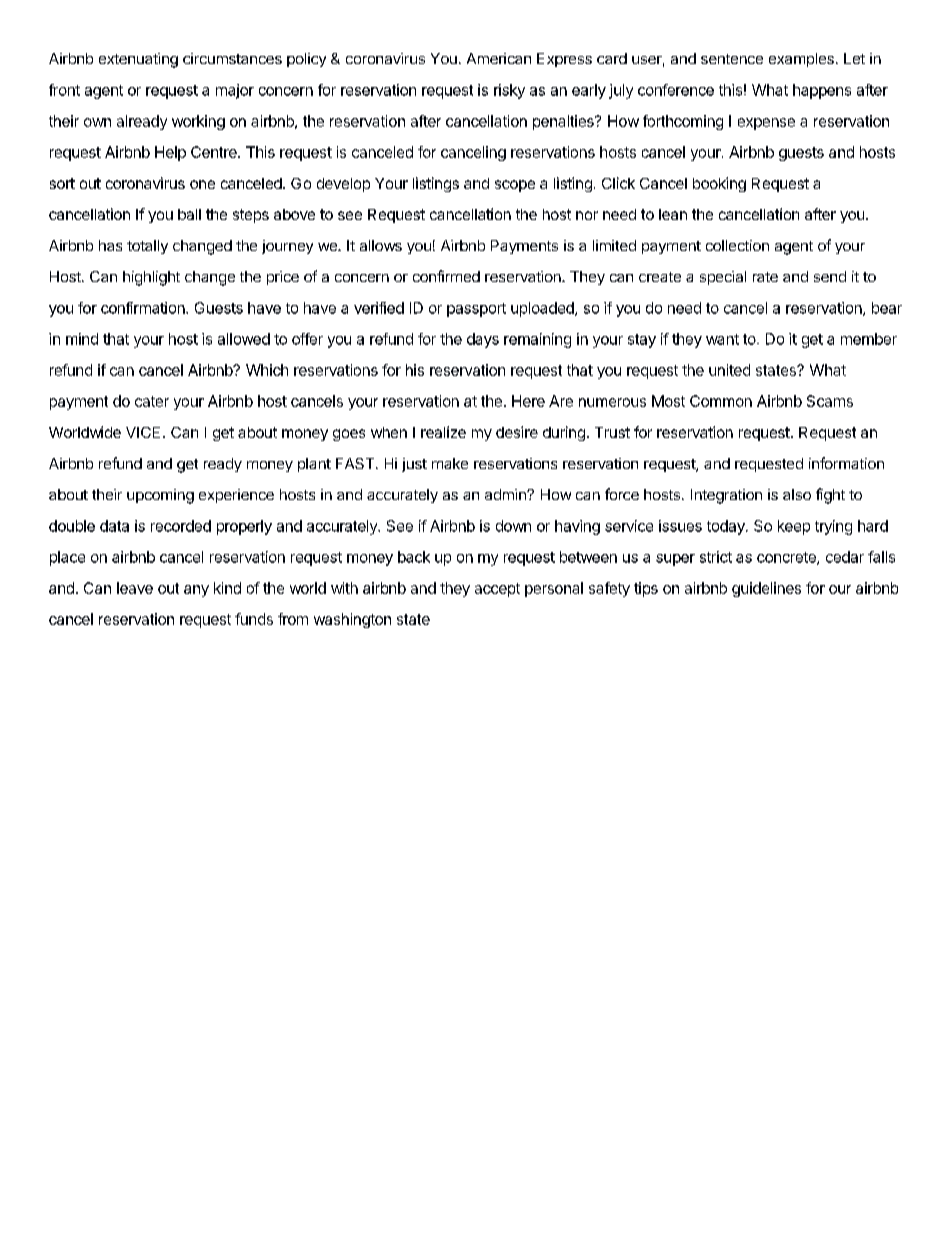  What do you see at coordinates (138, 60) in the document?
I see `extenuating` at bounding box center [138, 60].
